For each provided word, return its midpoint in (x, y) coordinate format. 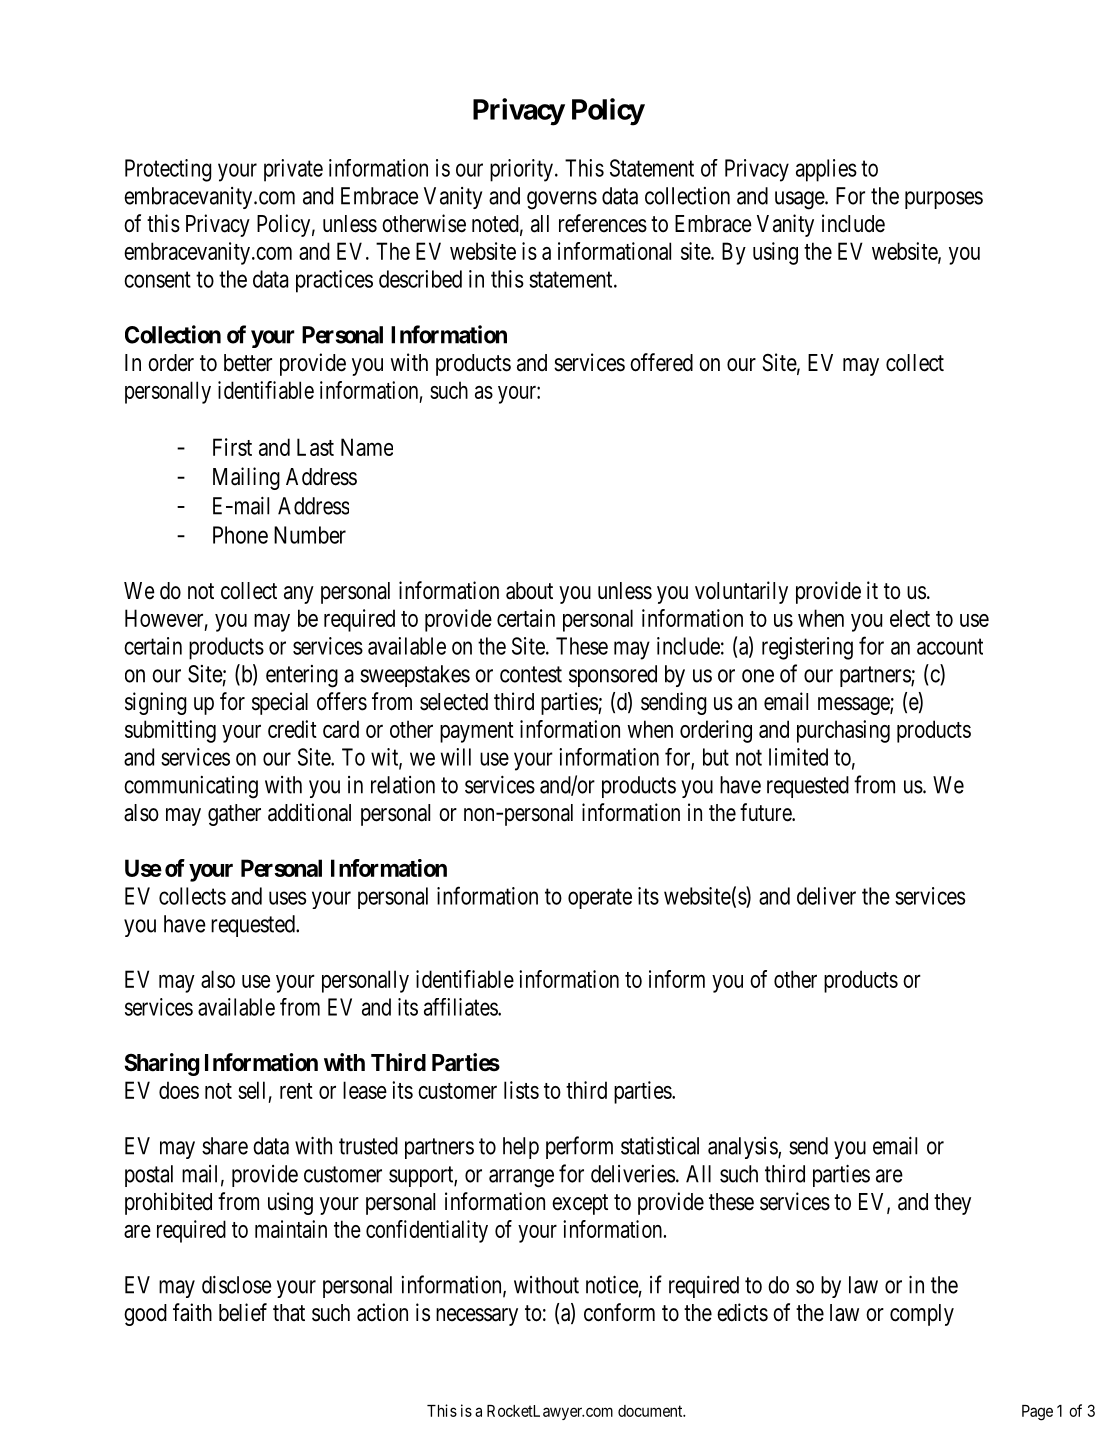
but (716, 757)
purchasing (843, 731)
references (603, 223)
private (293, 170)
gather (234, 815)
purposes (944, 200)
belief (243, 1312)
